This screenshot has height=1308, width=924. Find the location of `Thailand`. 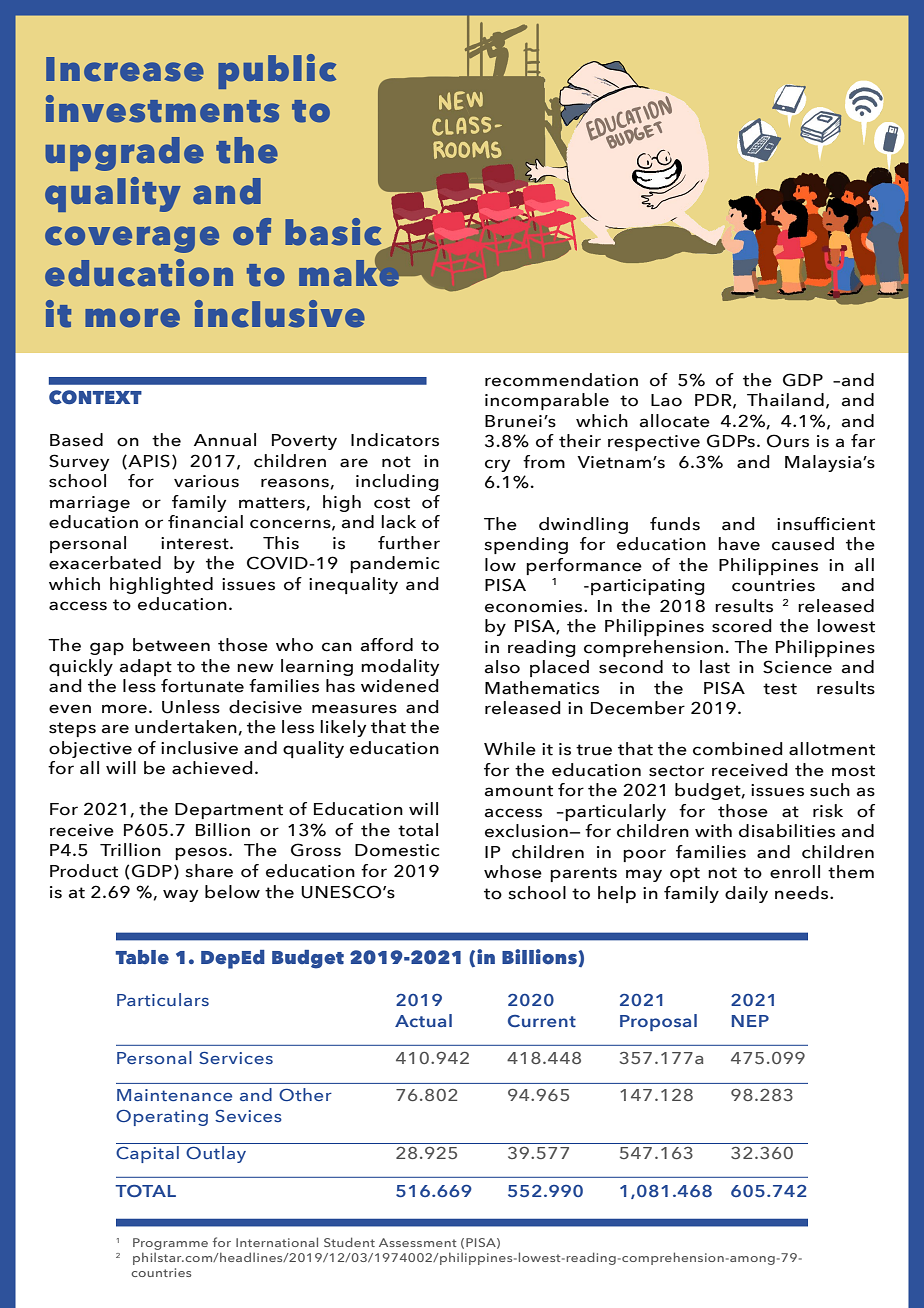

Thailand is located at coordinates (785, 400).
